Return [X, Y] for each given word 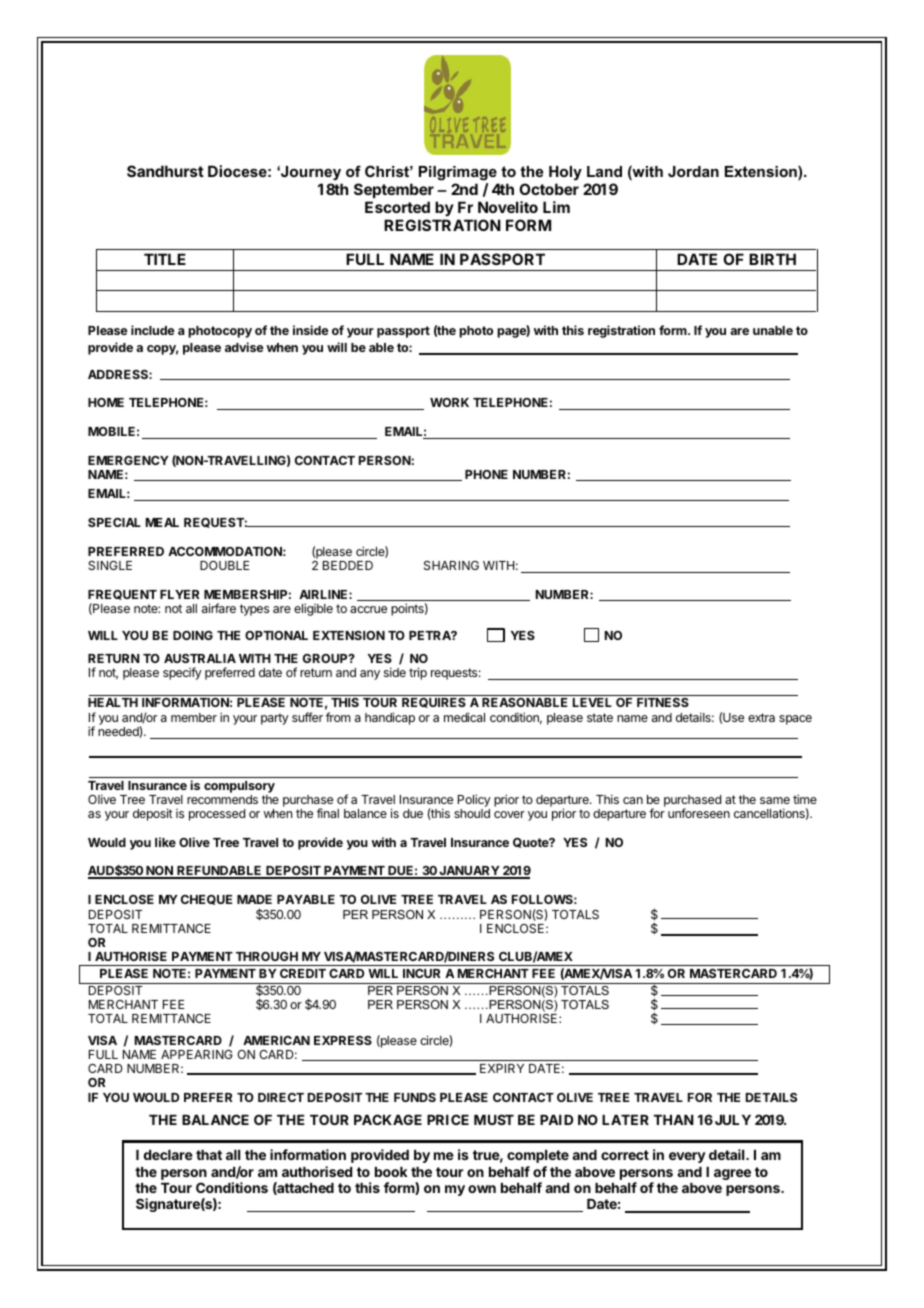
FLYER [179, 594]
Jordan [693, 171]
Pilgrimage [459, 175]
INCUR [421, 973]
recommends [222, 799]
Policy [474, 802]
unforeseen [699, 813]
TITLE [165, 259]
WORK [449, 402]
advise [244, 347]
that [209, 1155]
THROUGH [267, 956]
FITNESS [663, 702]
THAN [673, 1120]
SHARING [451, 565]
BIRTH [772, 259]
